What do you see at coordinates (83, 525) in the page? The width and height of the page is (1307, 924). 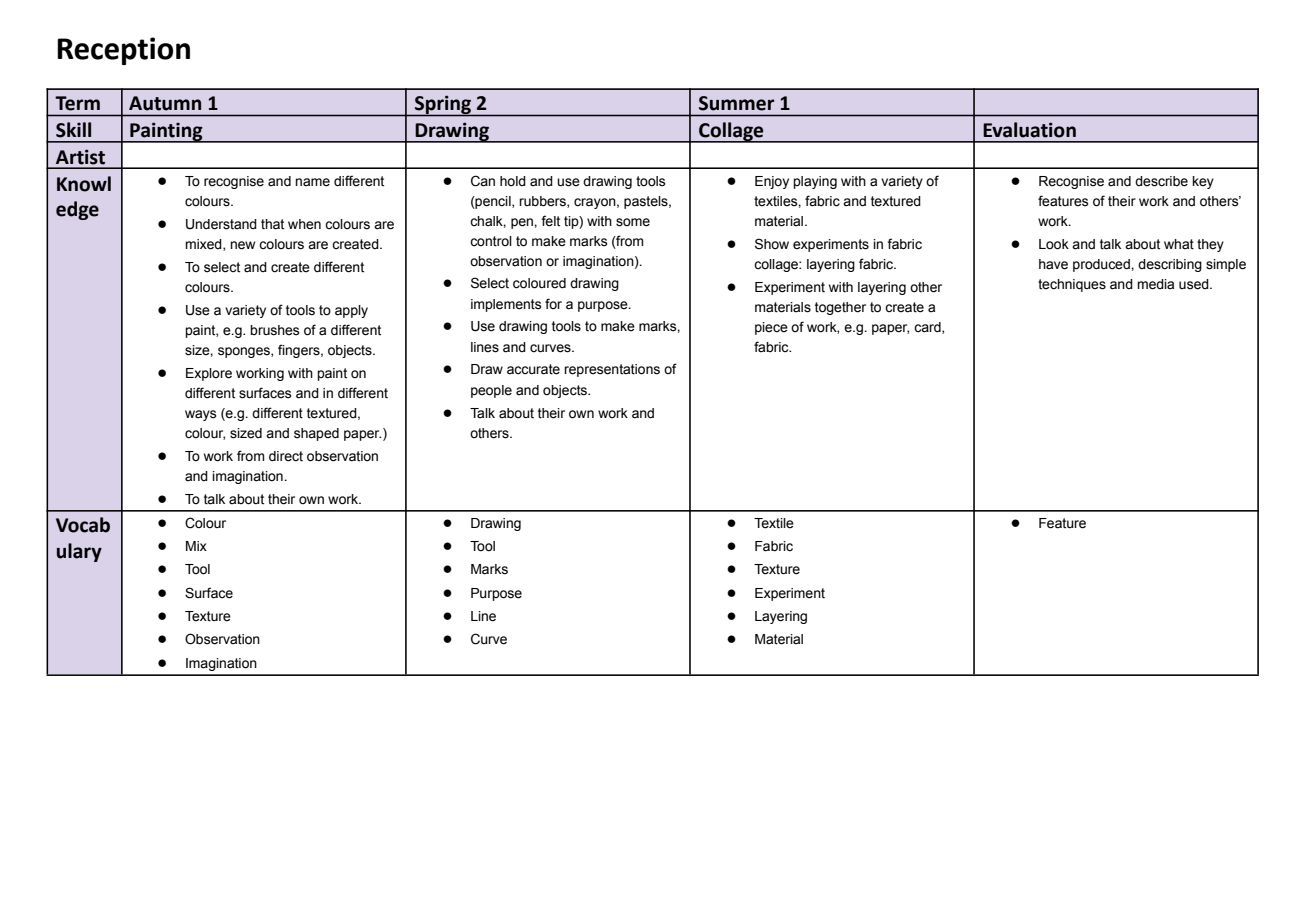 I see `Vocab` at bounding box center [83, 525].
